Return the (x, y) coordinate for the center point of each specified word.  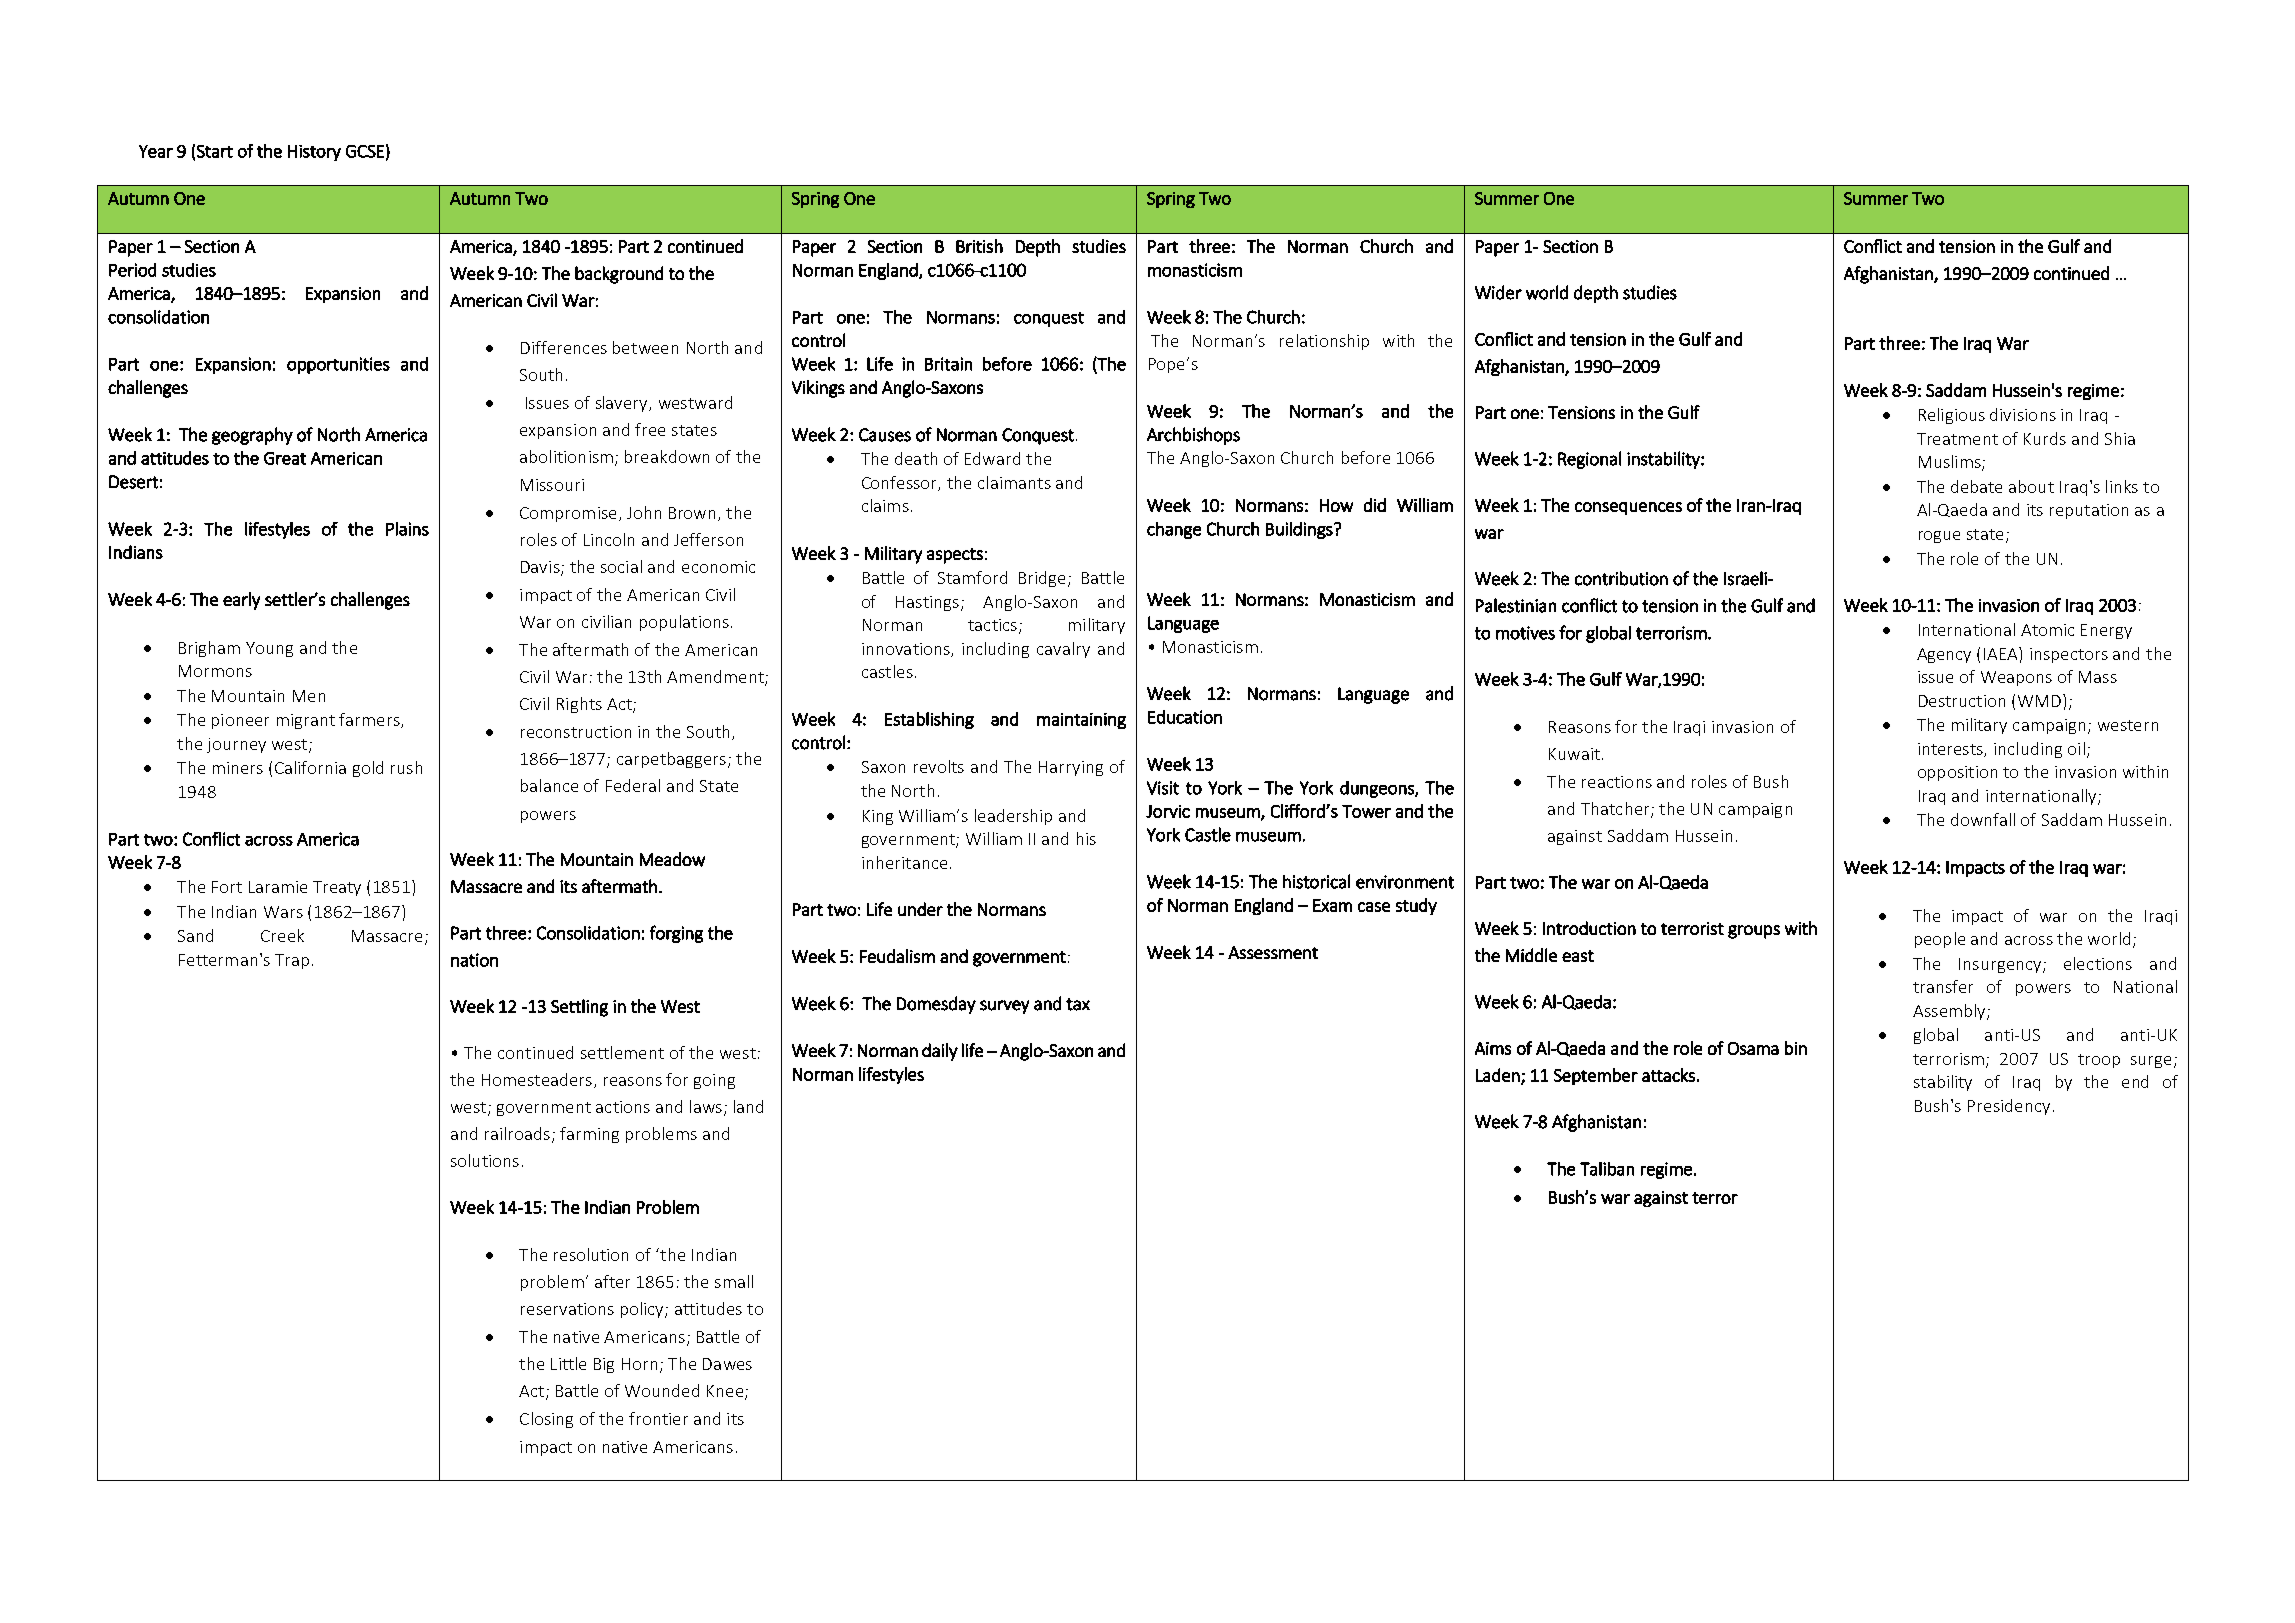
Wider (1498, 292)
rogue (1939, 537)
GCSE (365, 151)
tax (1078, 1004)
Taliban (1607, 1169)
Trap (292, 961)
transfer (1943, 986)
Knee (726, 1392)
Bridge (1042, 579)
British (979, 246)
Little (568, 1363)
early (241, 601)
